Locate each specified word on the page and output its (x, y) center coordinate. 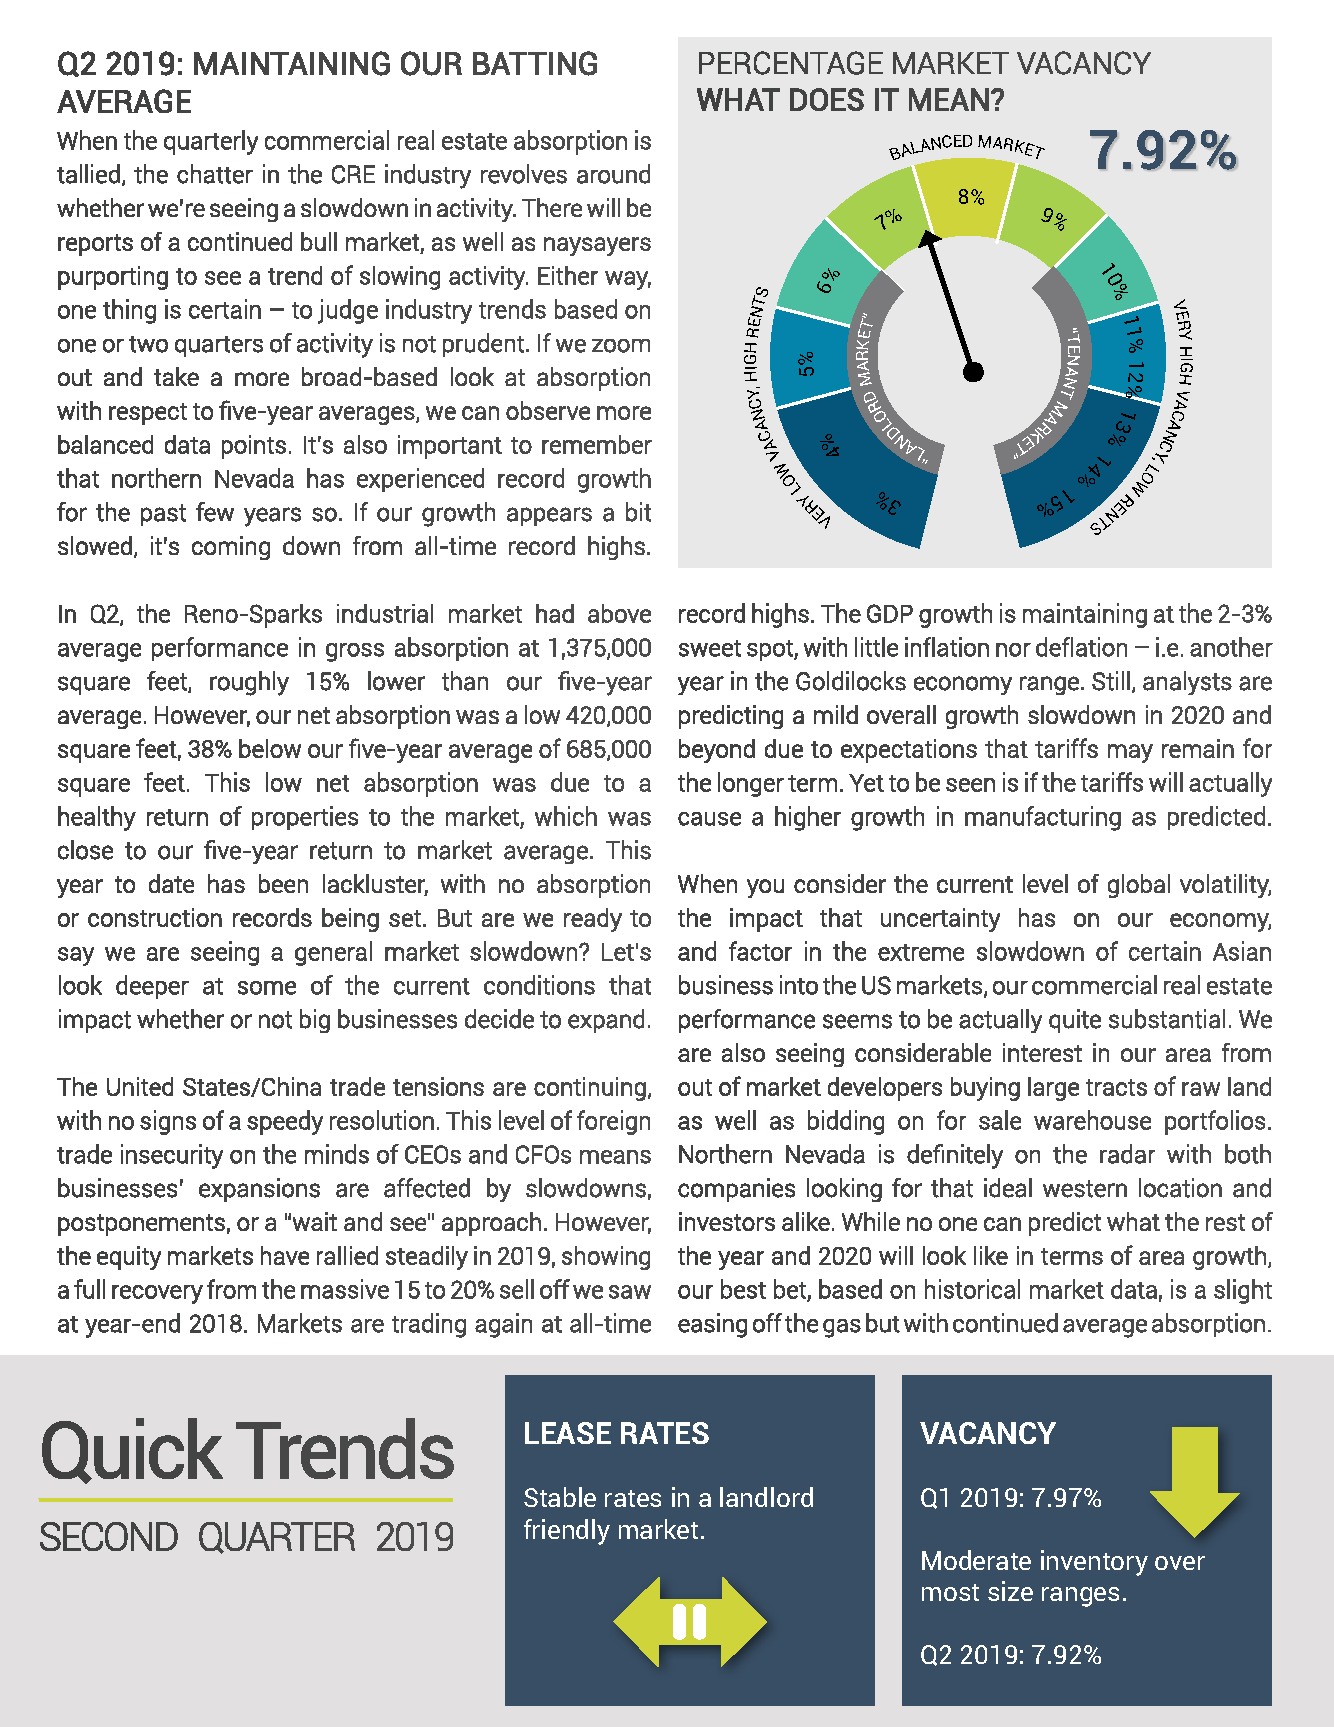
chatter (215, 174)
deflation (1081, 647)
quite (1075, 1021)
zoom (621, 346)
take (176, 376)
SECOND (109, 1536)
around (613, 174)
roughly (249, 683)
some (267, 988)
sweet (710, 648)
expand (606, 1021)
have (285, 1255)
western (1085, 1189)
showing (606, 1258)
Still (1111, 681)
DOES (827, 99)
